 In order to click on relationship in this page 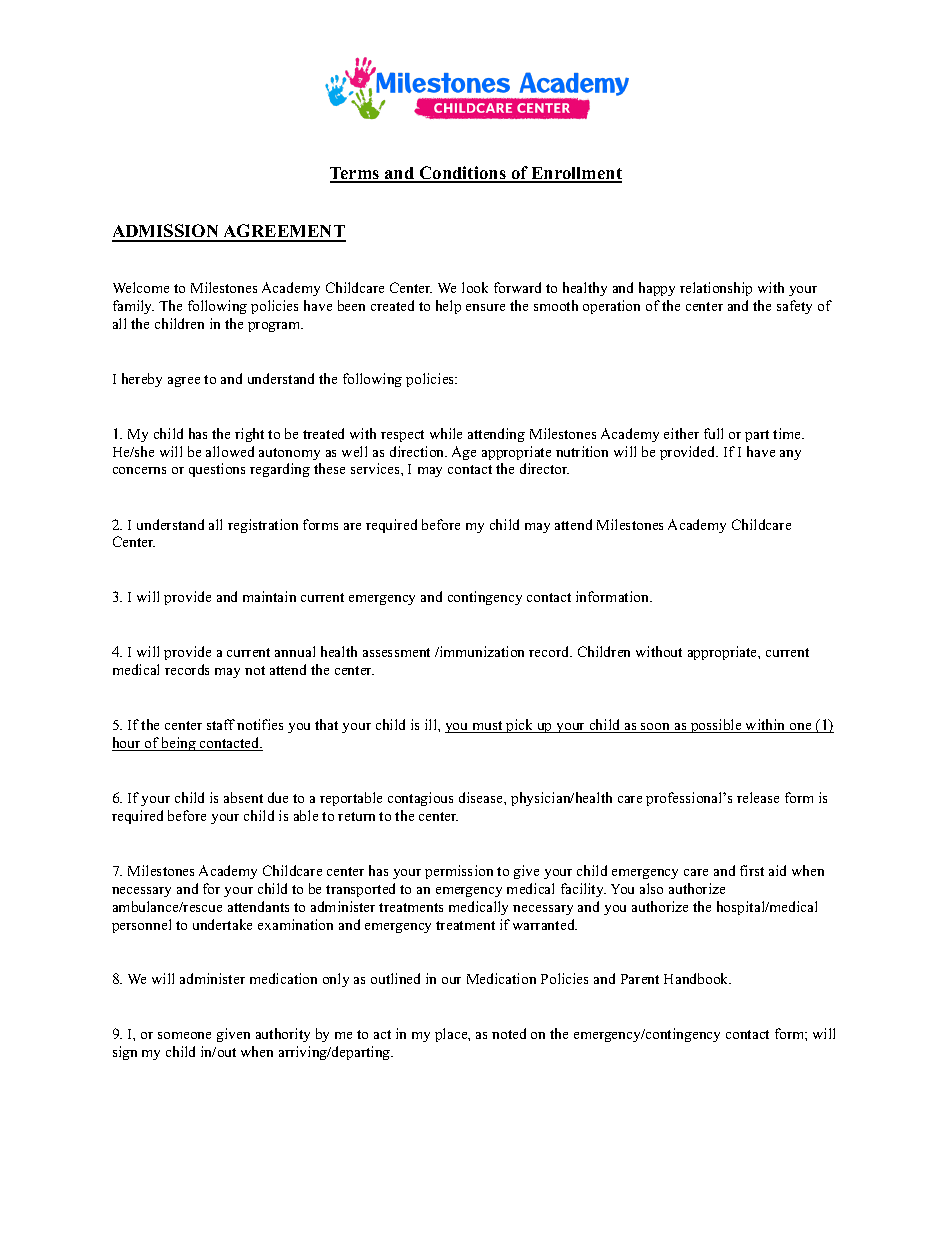, I will do `click(716, 289)`.
